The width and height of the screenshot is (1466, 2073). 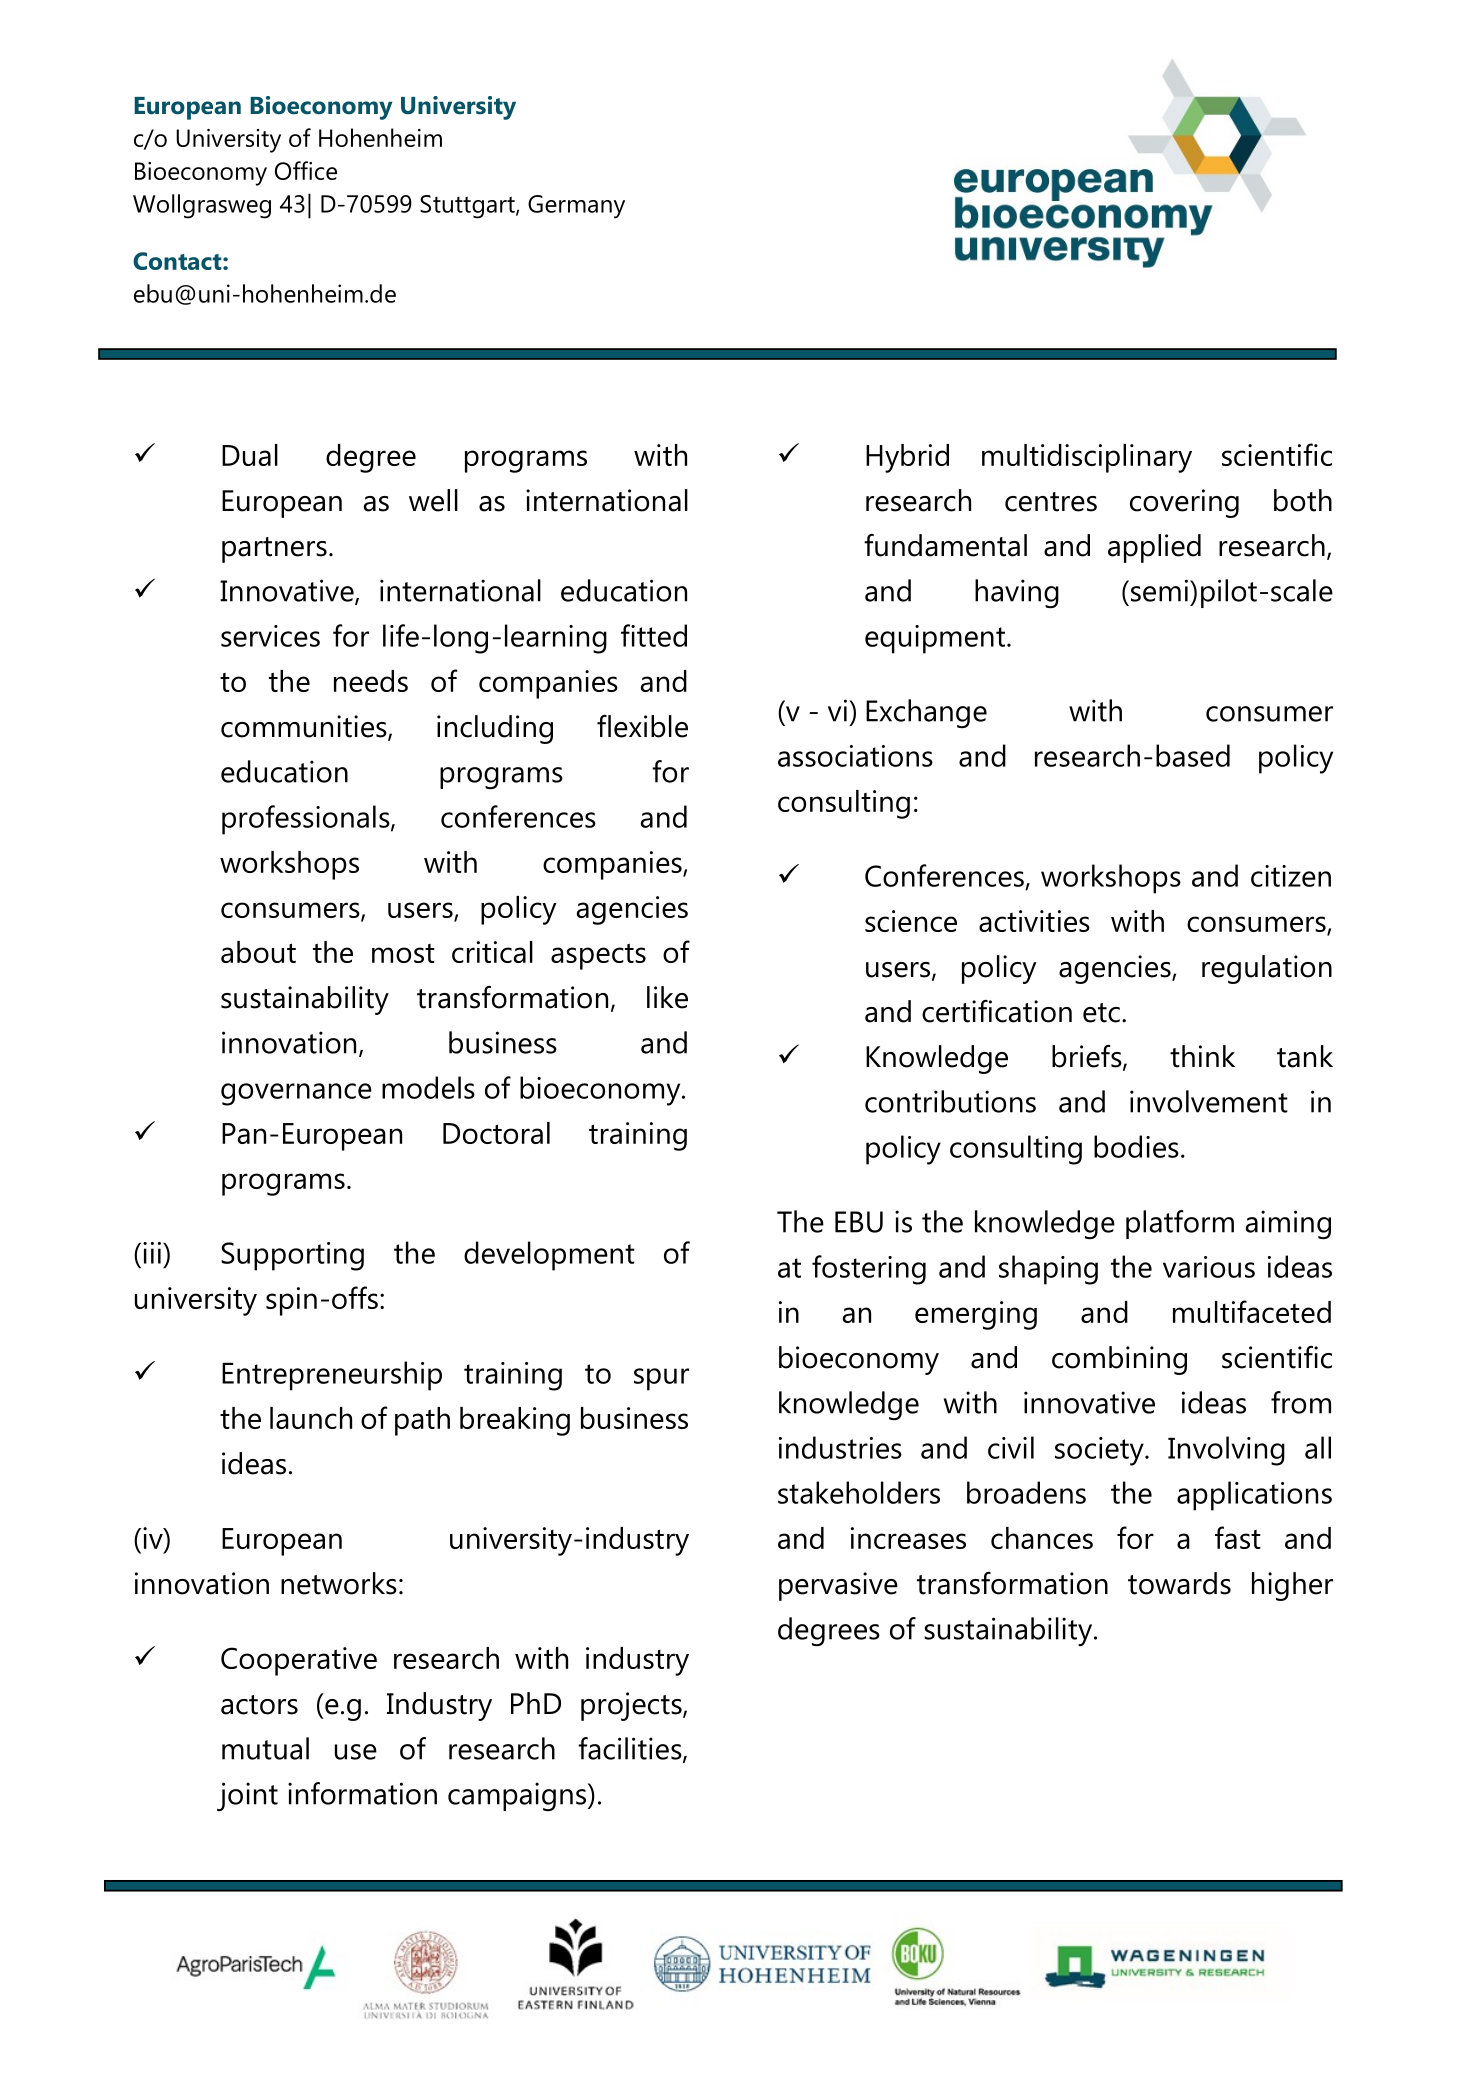 I want to click on flexible, so click(x=642, y=726).
